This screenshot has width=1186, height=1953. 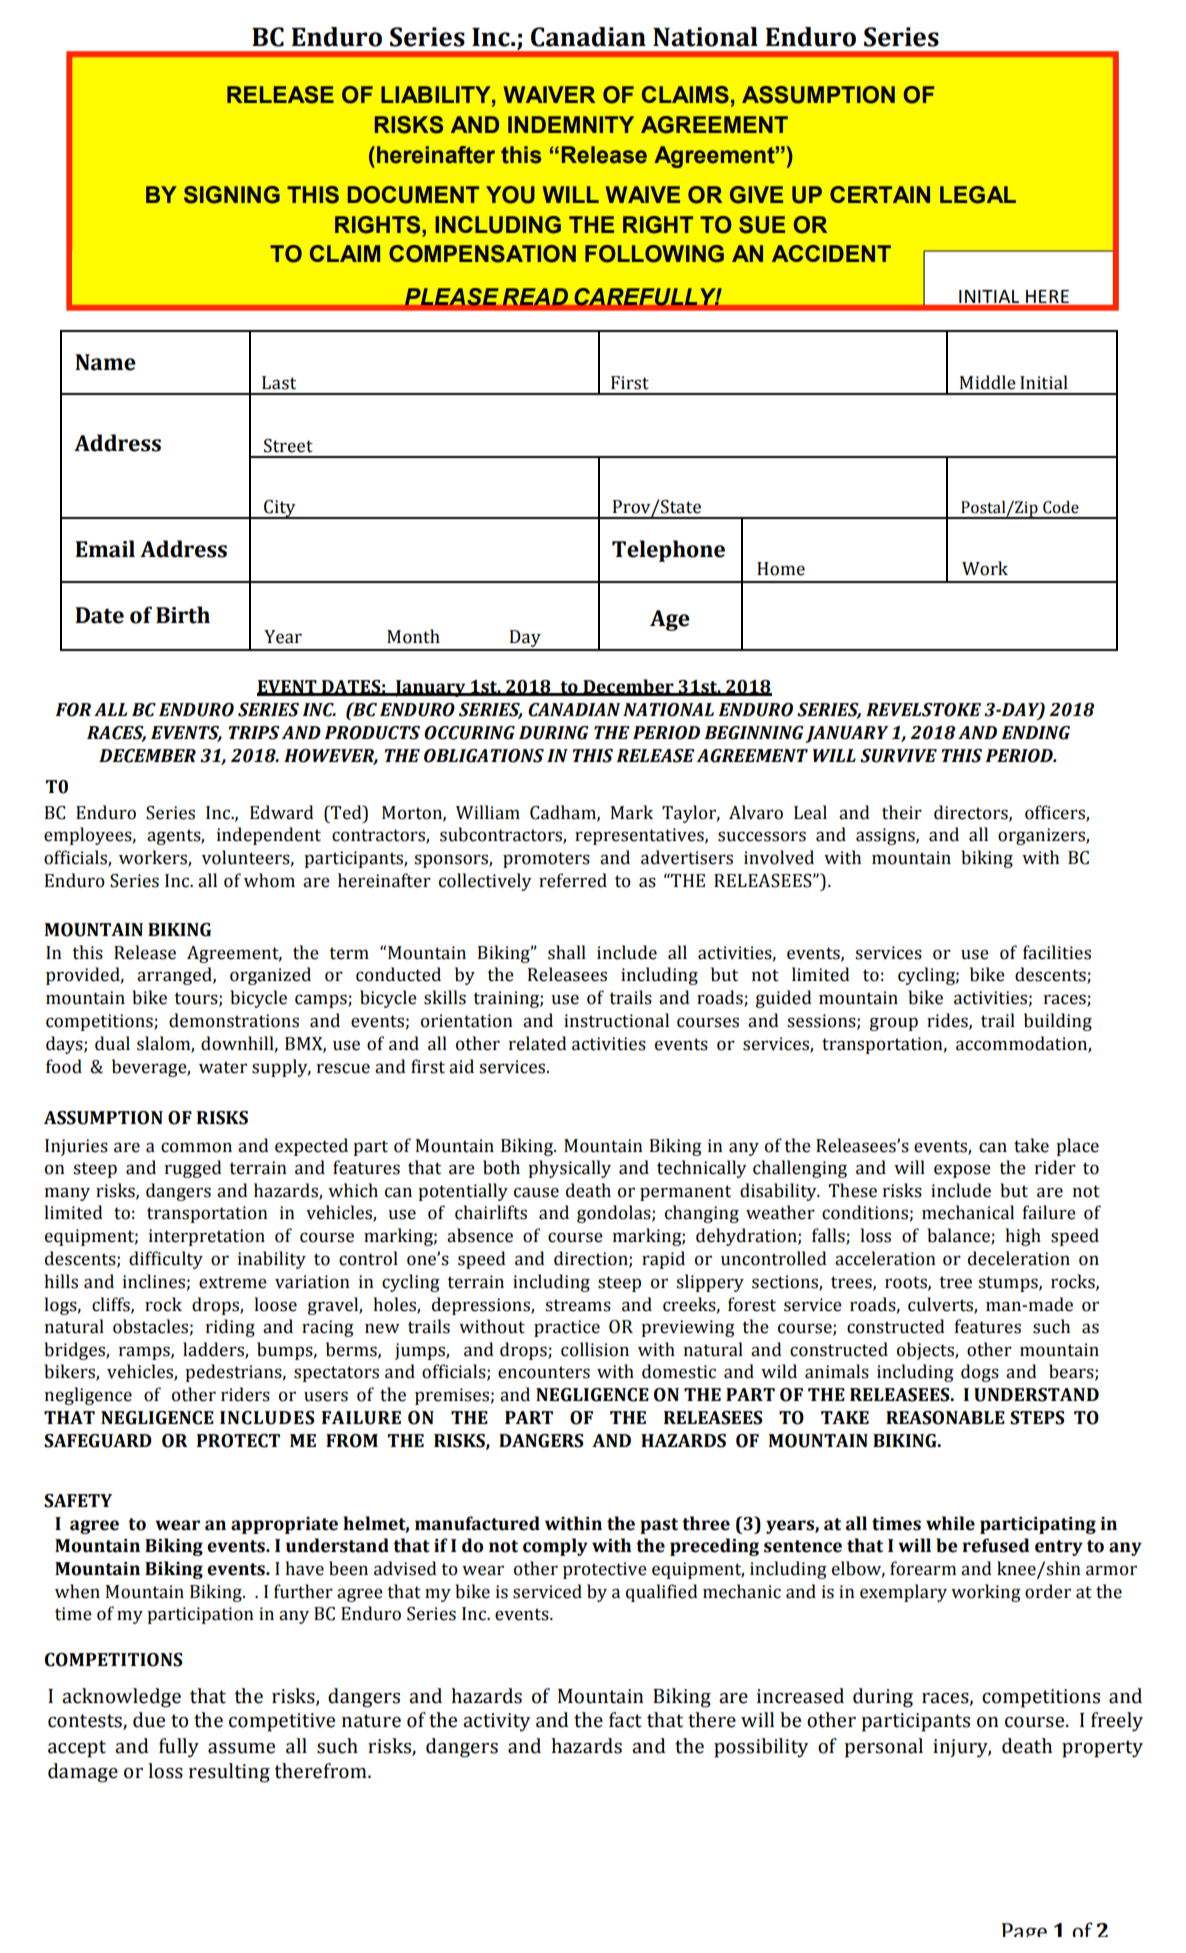 What do you see at coordinates (232, 195) in the screenshot?
I see `SIGNING` at bounding box center [232, 195].
